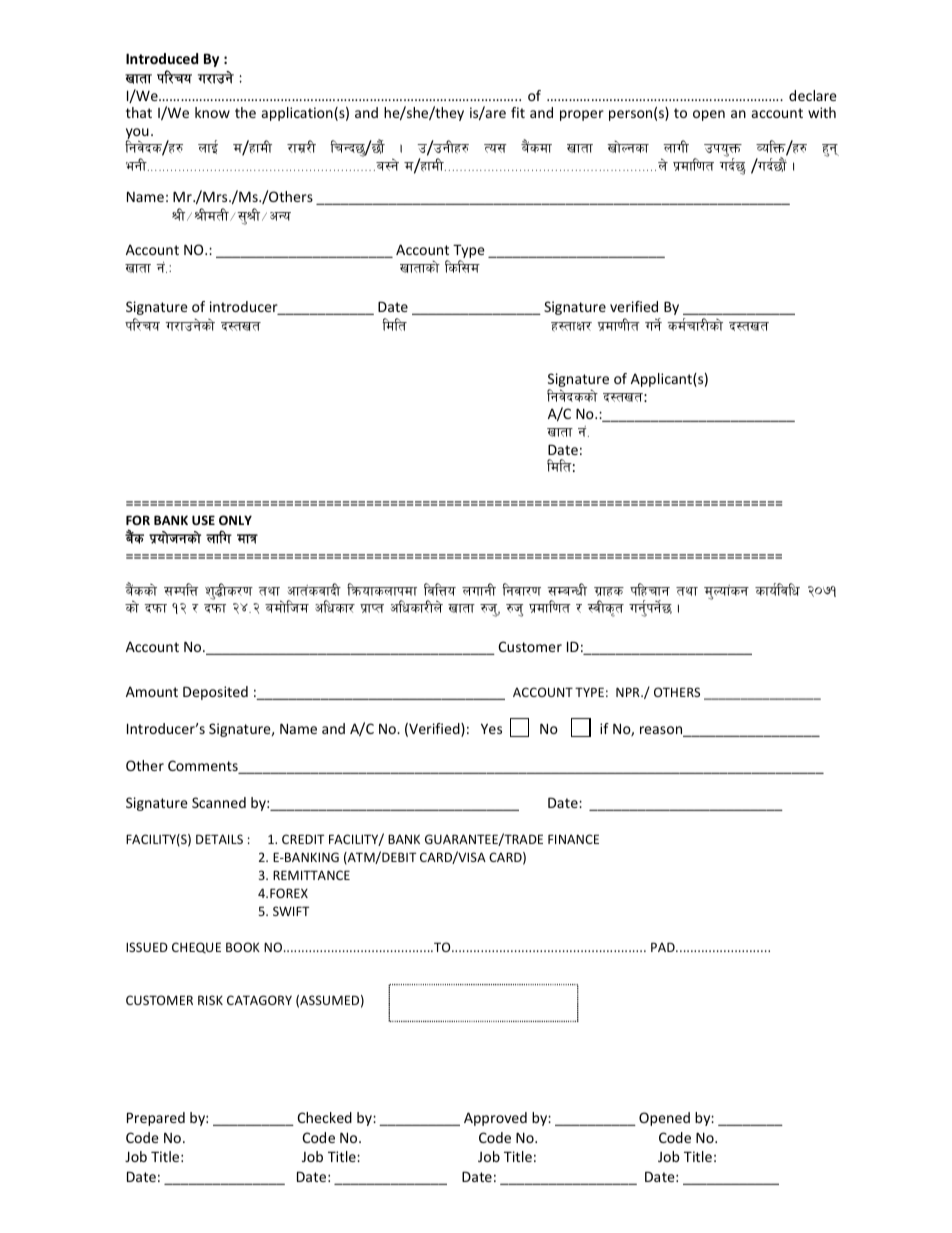  What do you see at coordinates (813, 95) in the screenshot?
I see `declare` at bounding box center [813, 95].
